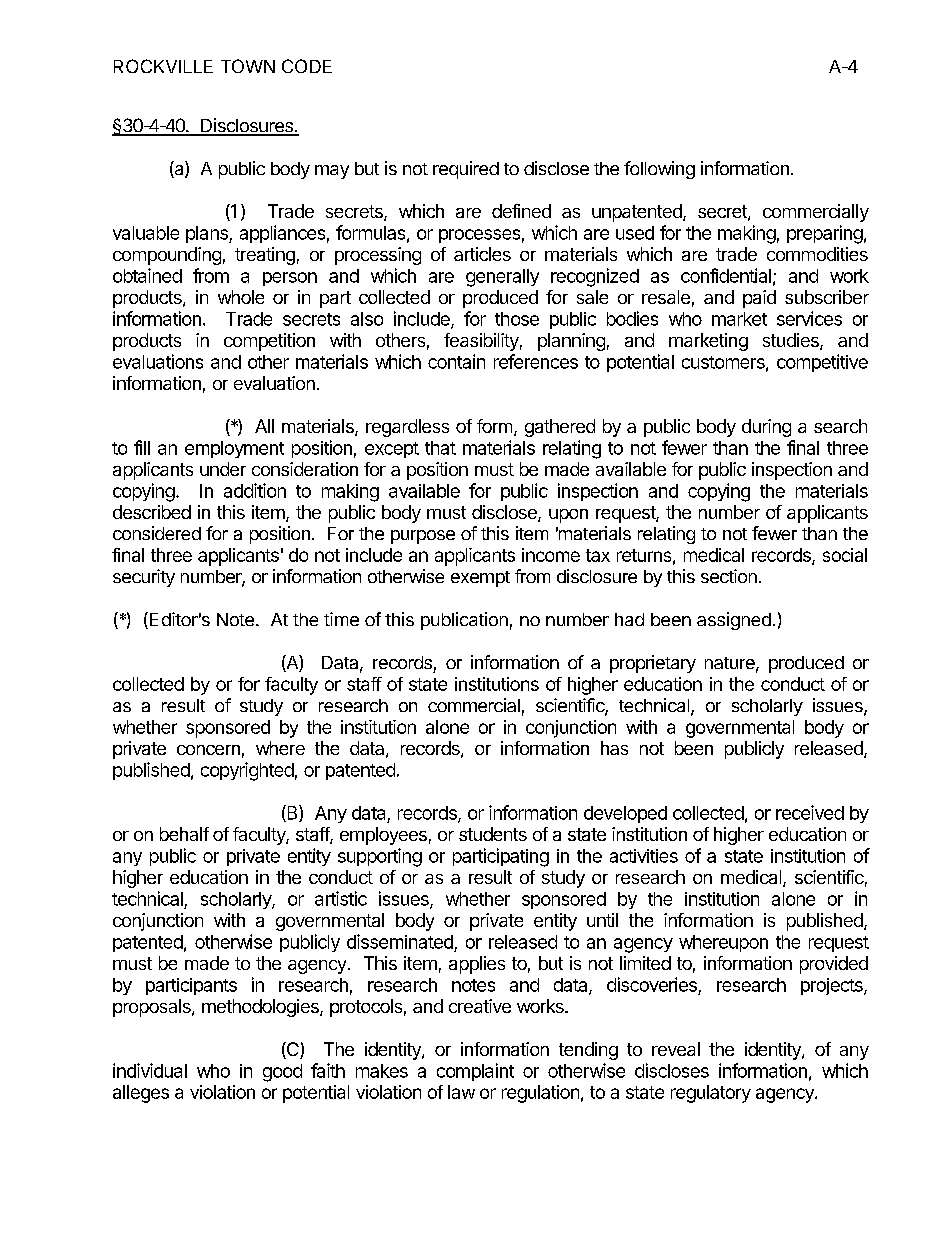  I want to click on following, so click(659, 170).
